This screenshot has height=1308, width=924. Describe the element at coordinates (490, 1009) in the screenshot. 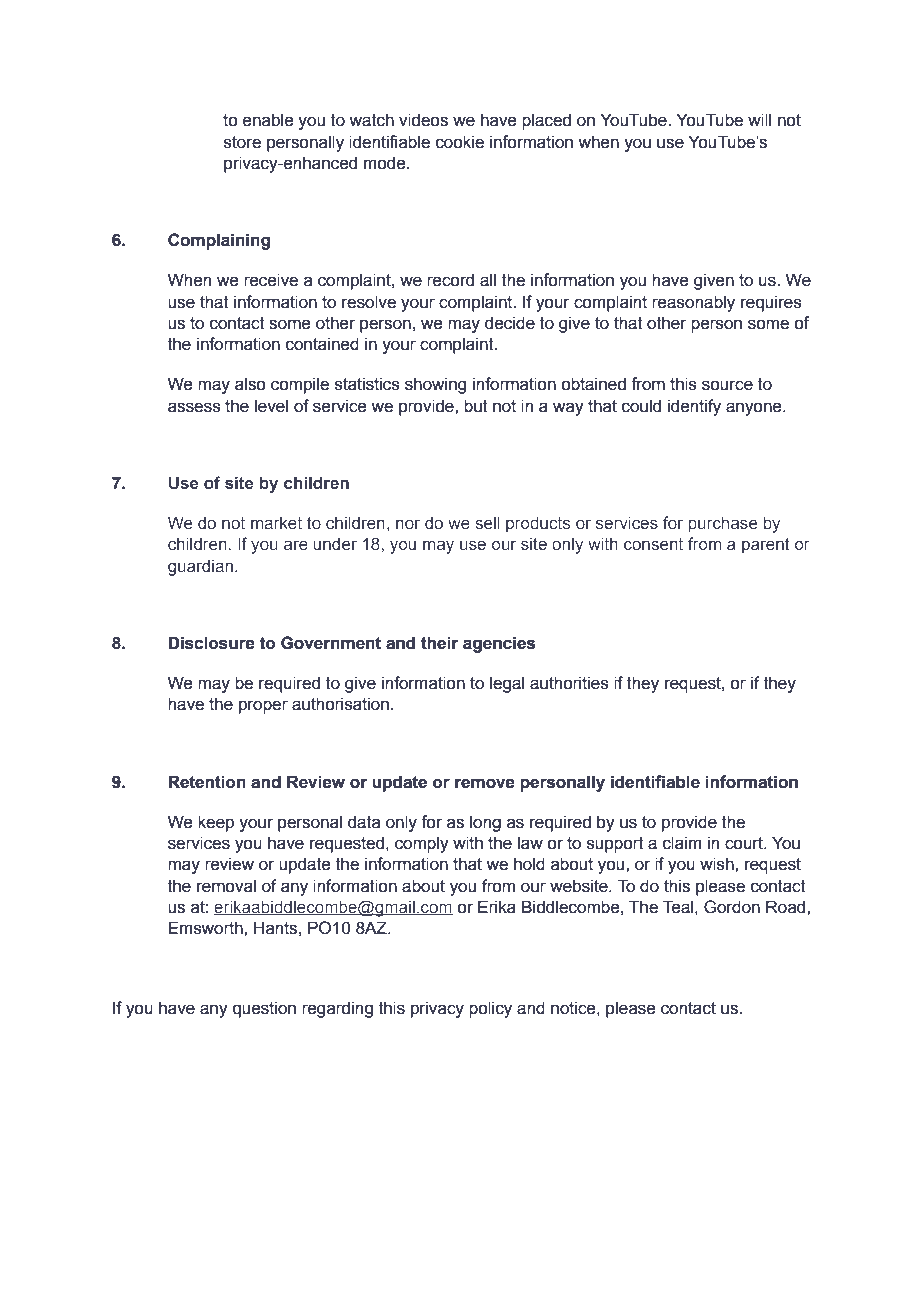

I see `policy` at that location.
